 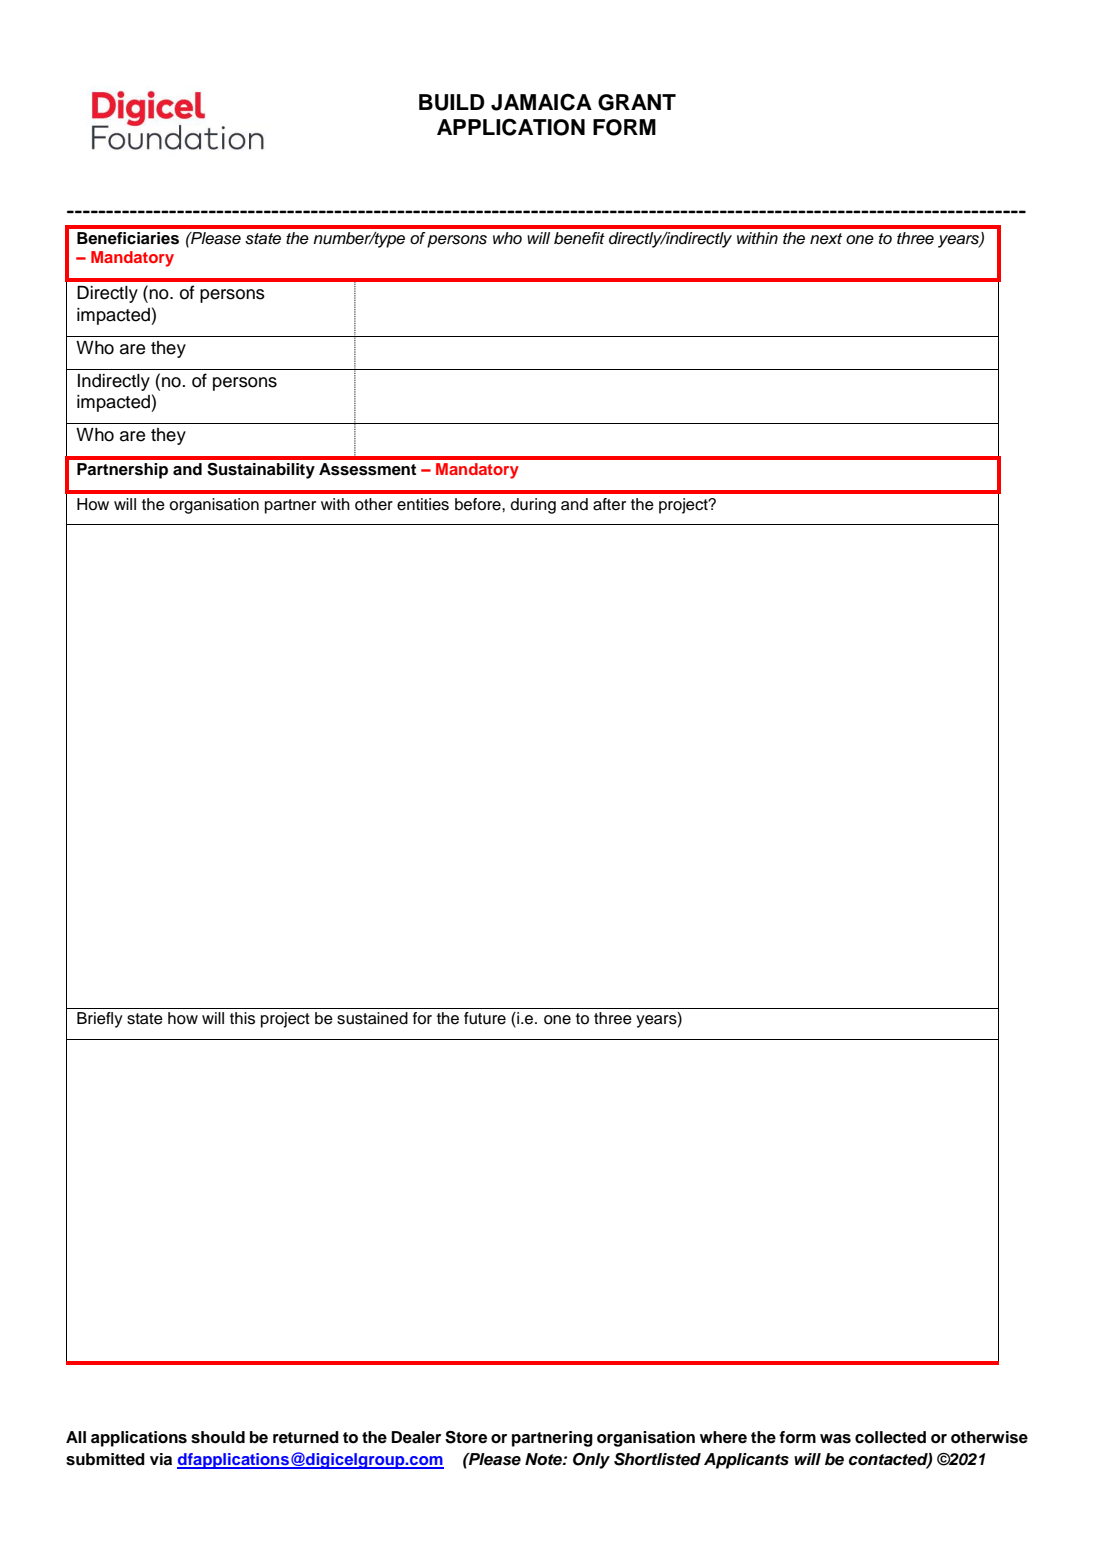 What do you see at coordinates (452, 102) in the screenshot?
I see `BUILD` at bounding box center [452, 102].
